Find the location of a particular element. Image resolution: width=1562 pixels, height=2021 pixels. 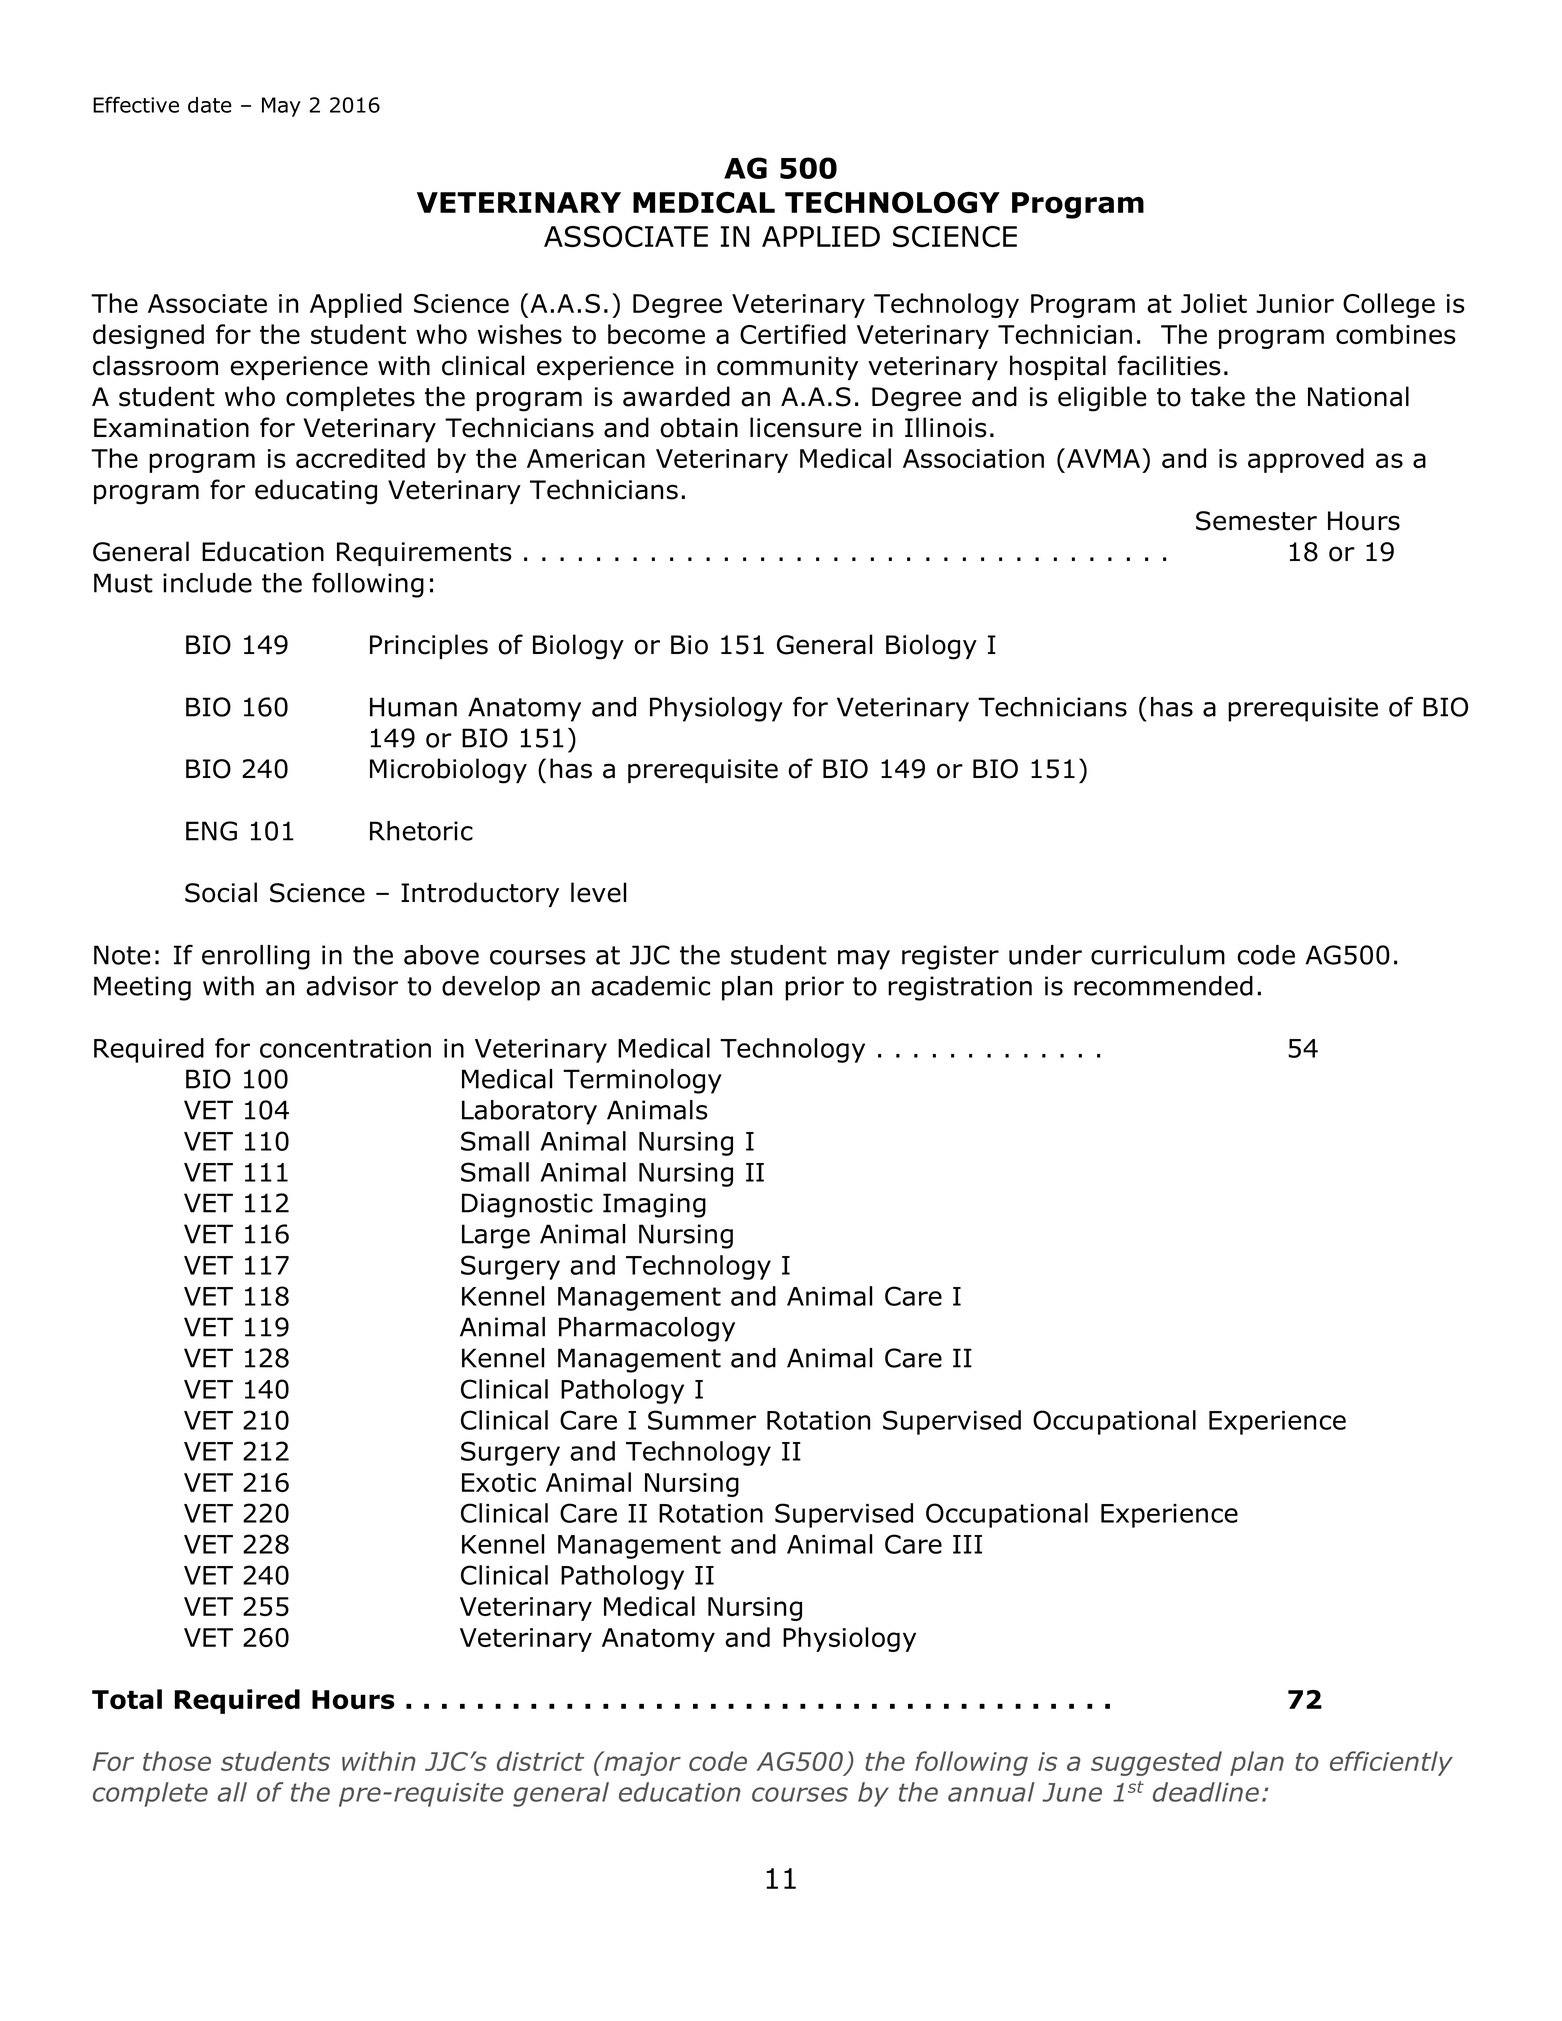

Certified is located at coordinates (793, 334).
